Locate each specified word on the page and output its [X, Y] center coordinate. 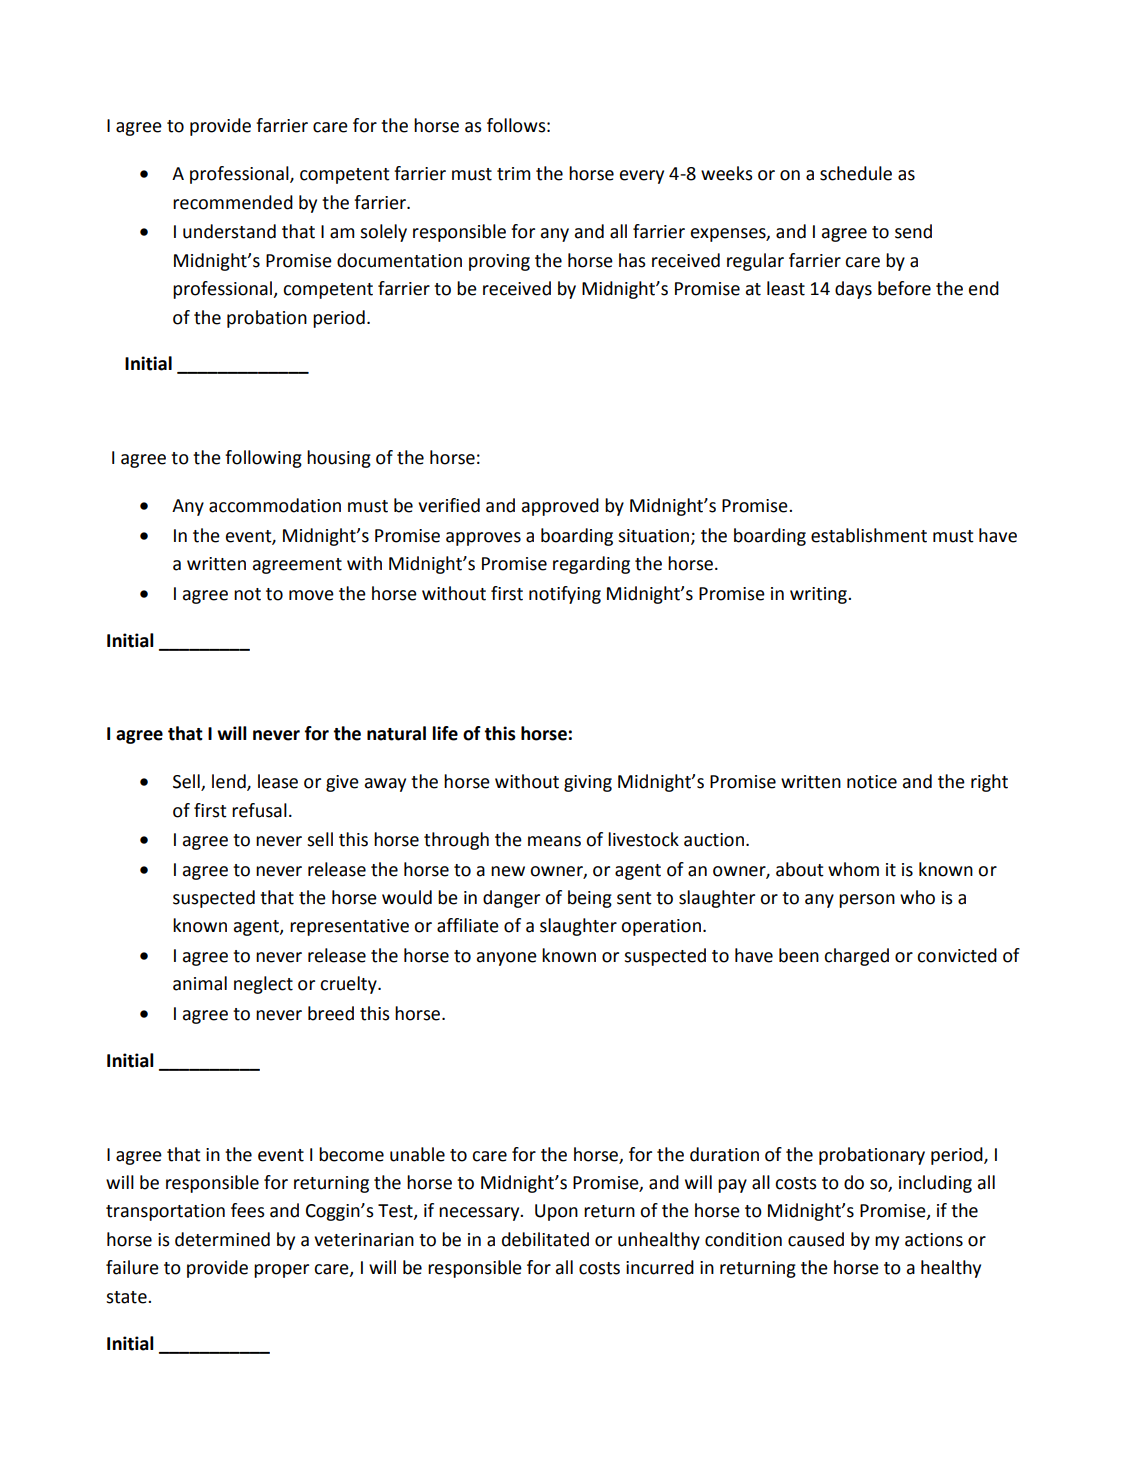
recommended [233, 202]
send [913, 231]
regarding [591, 565]
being [590, 899]
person [867, 901]
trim [514, 174]
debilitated [545, 1239]
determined [222, 1239]
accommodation [275, 505]
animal [200, 983]
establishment [869, 535]
